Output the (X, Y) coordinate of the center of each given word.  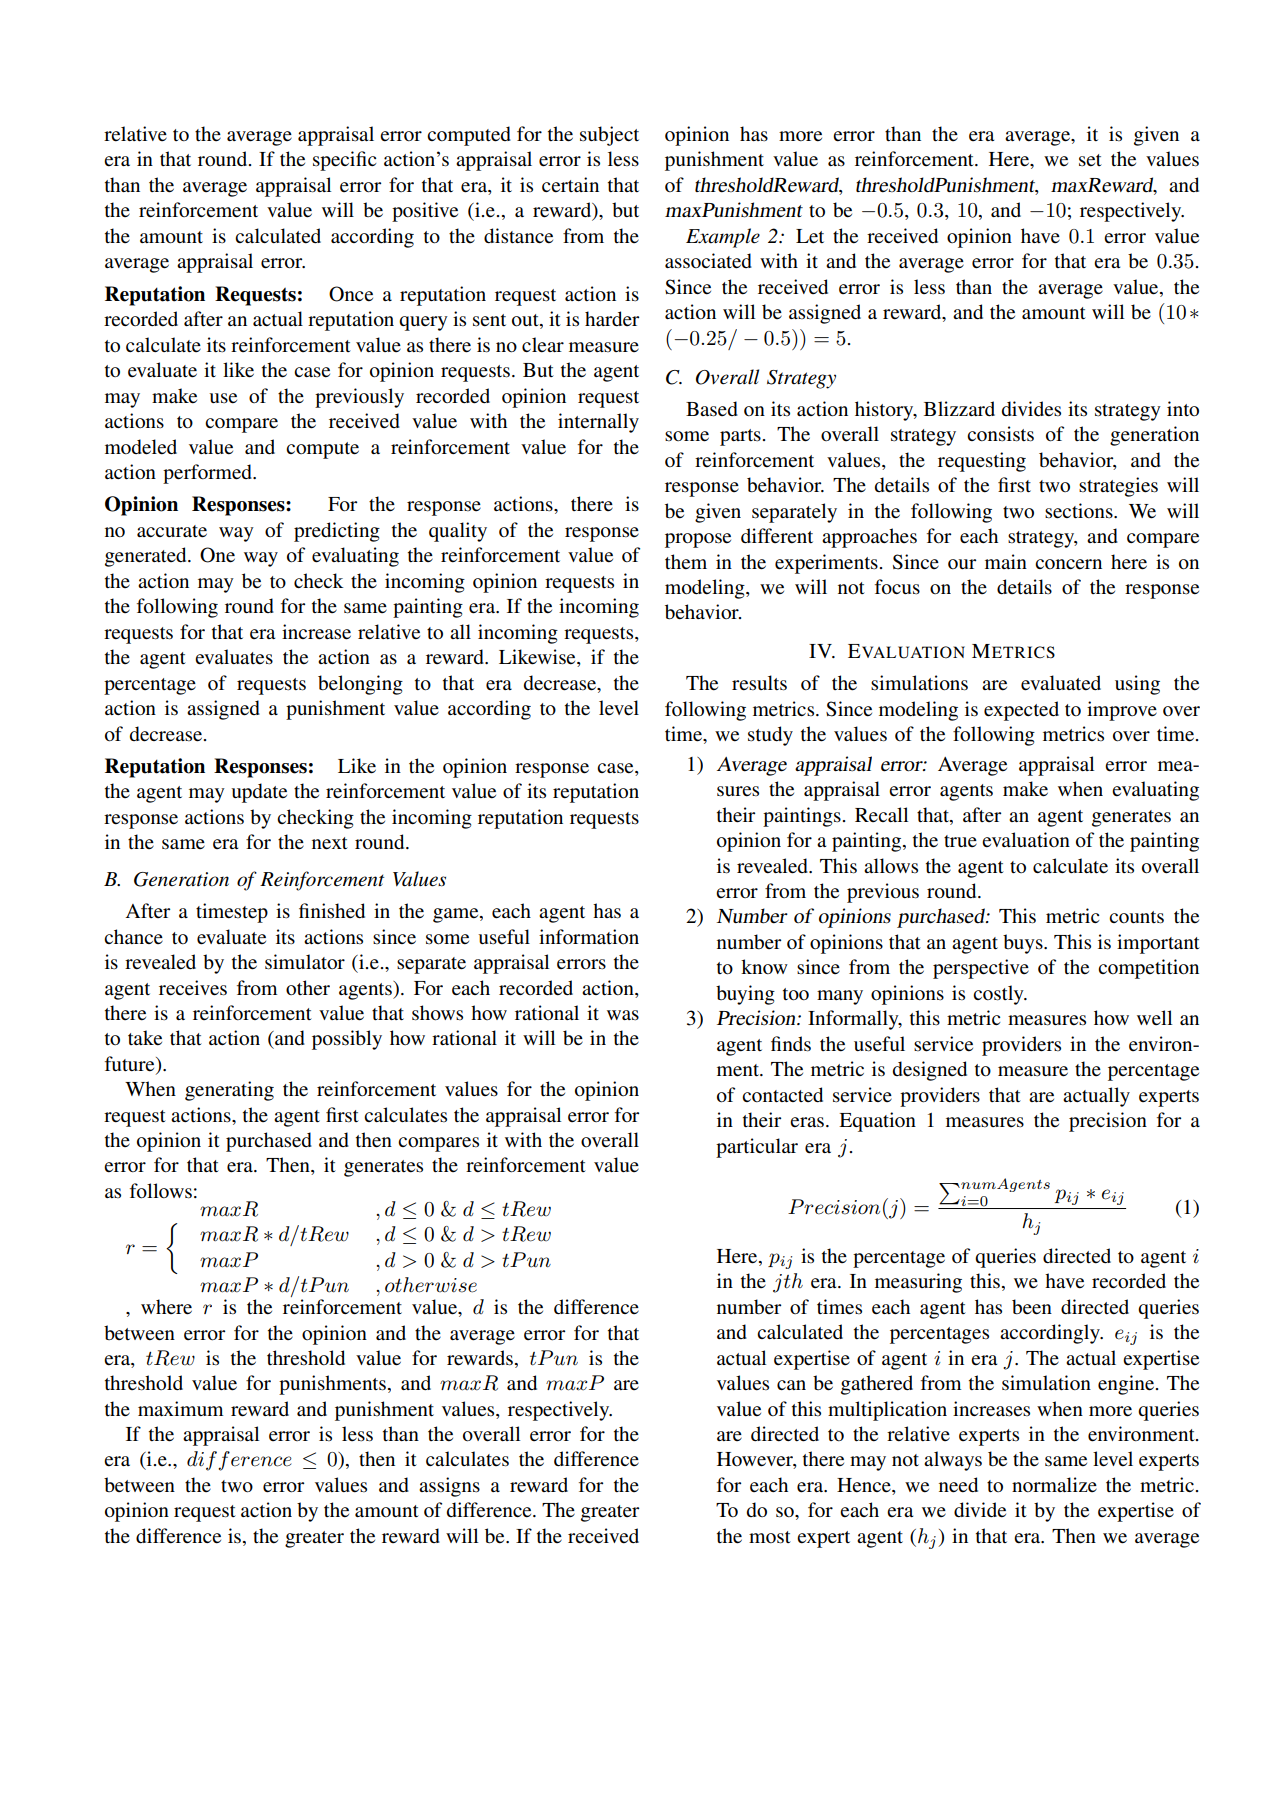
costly (999, 995)
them (686, 562)
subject (609, 136)
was (623, 1015)
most (770, 1537)
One (217, 555)
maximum (180, 1408)
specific (344, 161)
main (1006, 561)
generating (229, 1091)
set (1090, 160)
